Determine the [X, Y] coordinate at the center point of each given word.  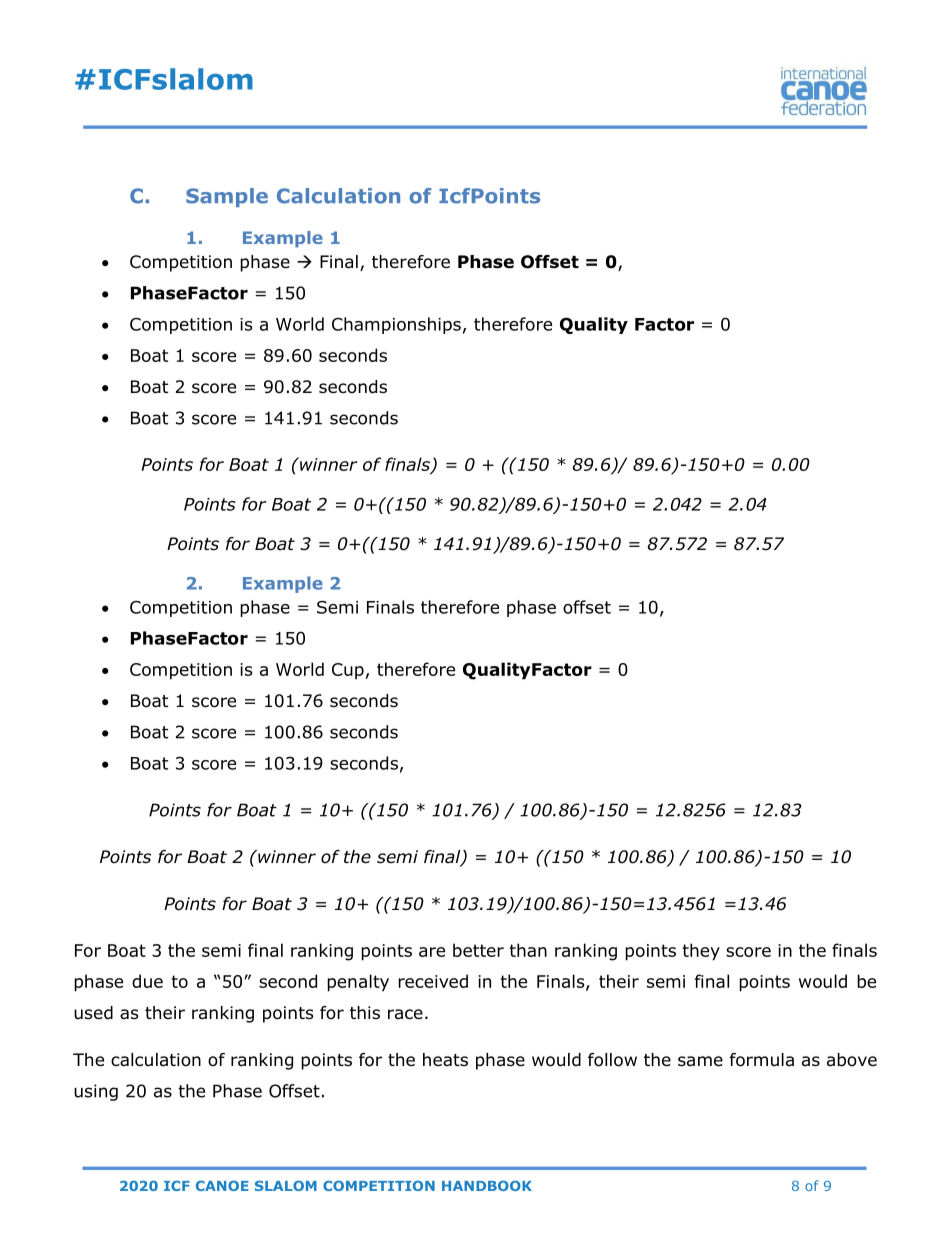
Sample [227, 197]
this [365, 1012]
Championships [396, 325]
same [700, 1061]
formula [762, 1060]
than [528, 950]
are [432, 952]
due [147, 981]
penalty [358, 983]
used [93, 1013]
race [405, 1014]
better [478, 950]
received [433, 981]
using [96, 1092]
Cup [348, 671]
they [701, 952]
